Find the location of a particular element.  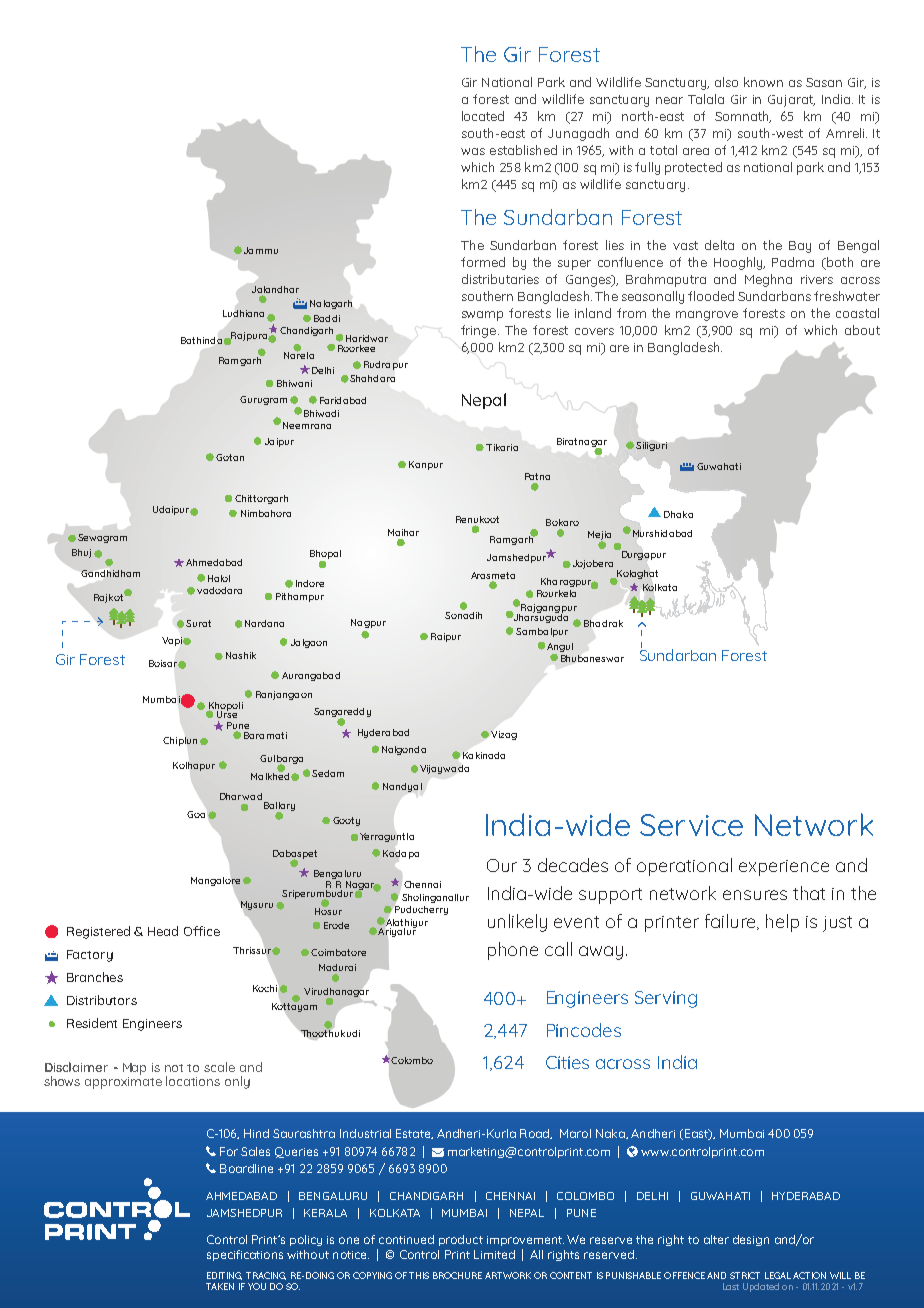

Serving is located at coordinates (666, 999).
